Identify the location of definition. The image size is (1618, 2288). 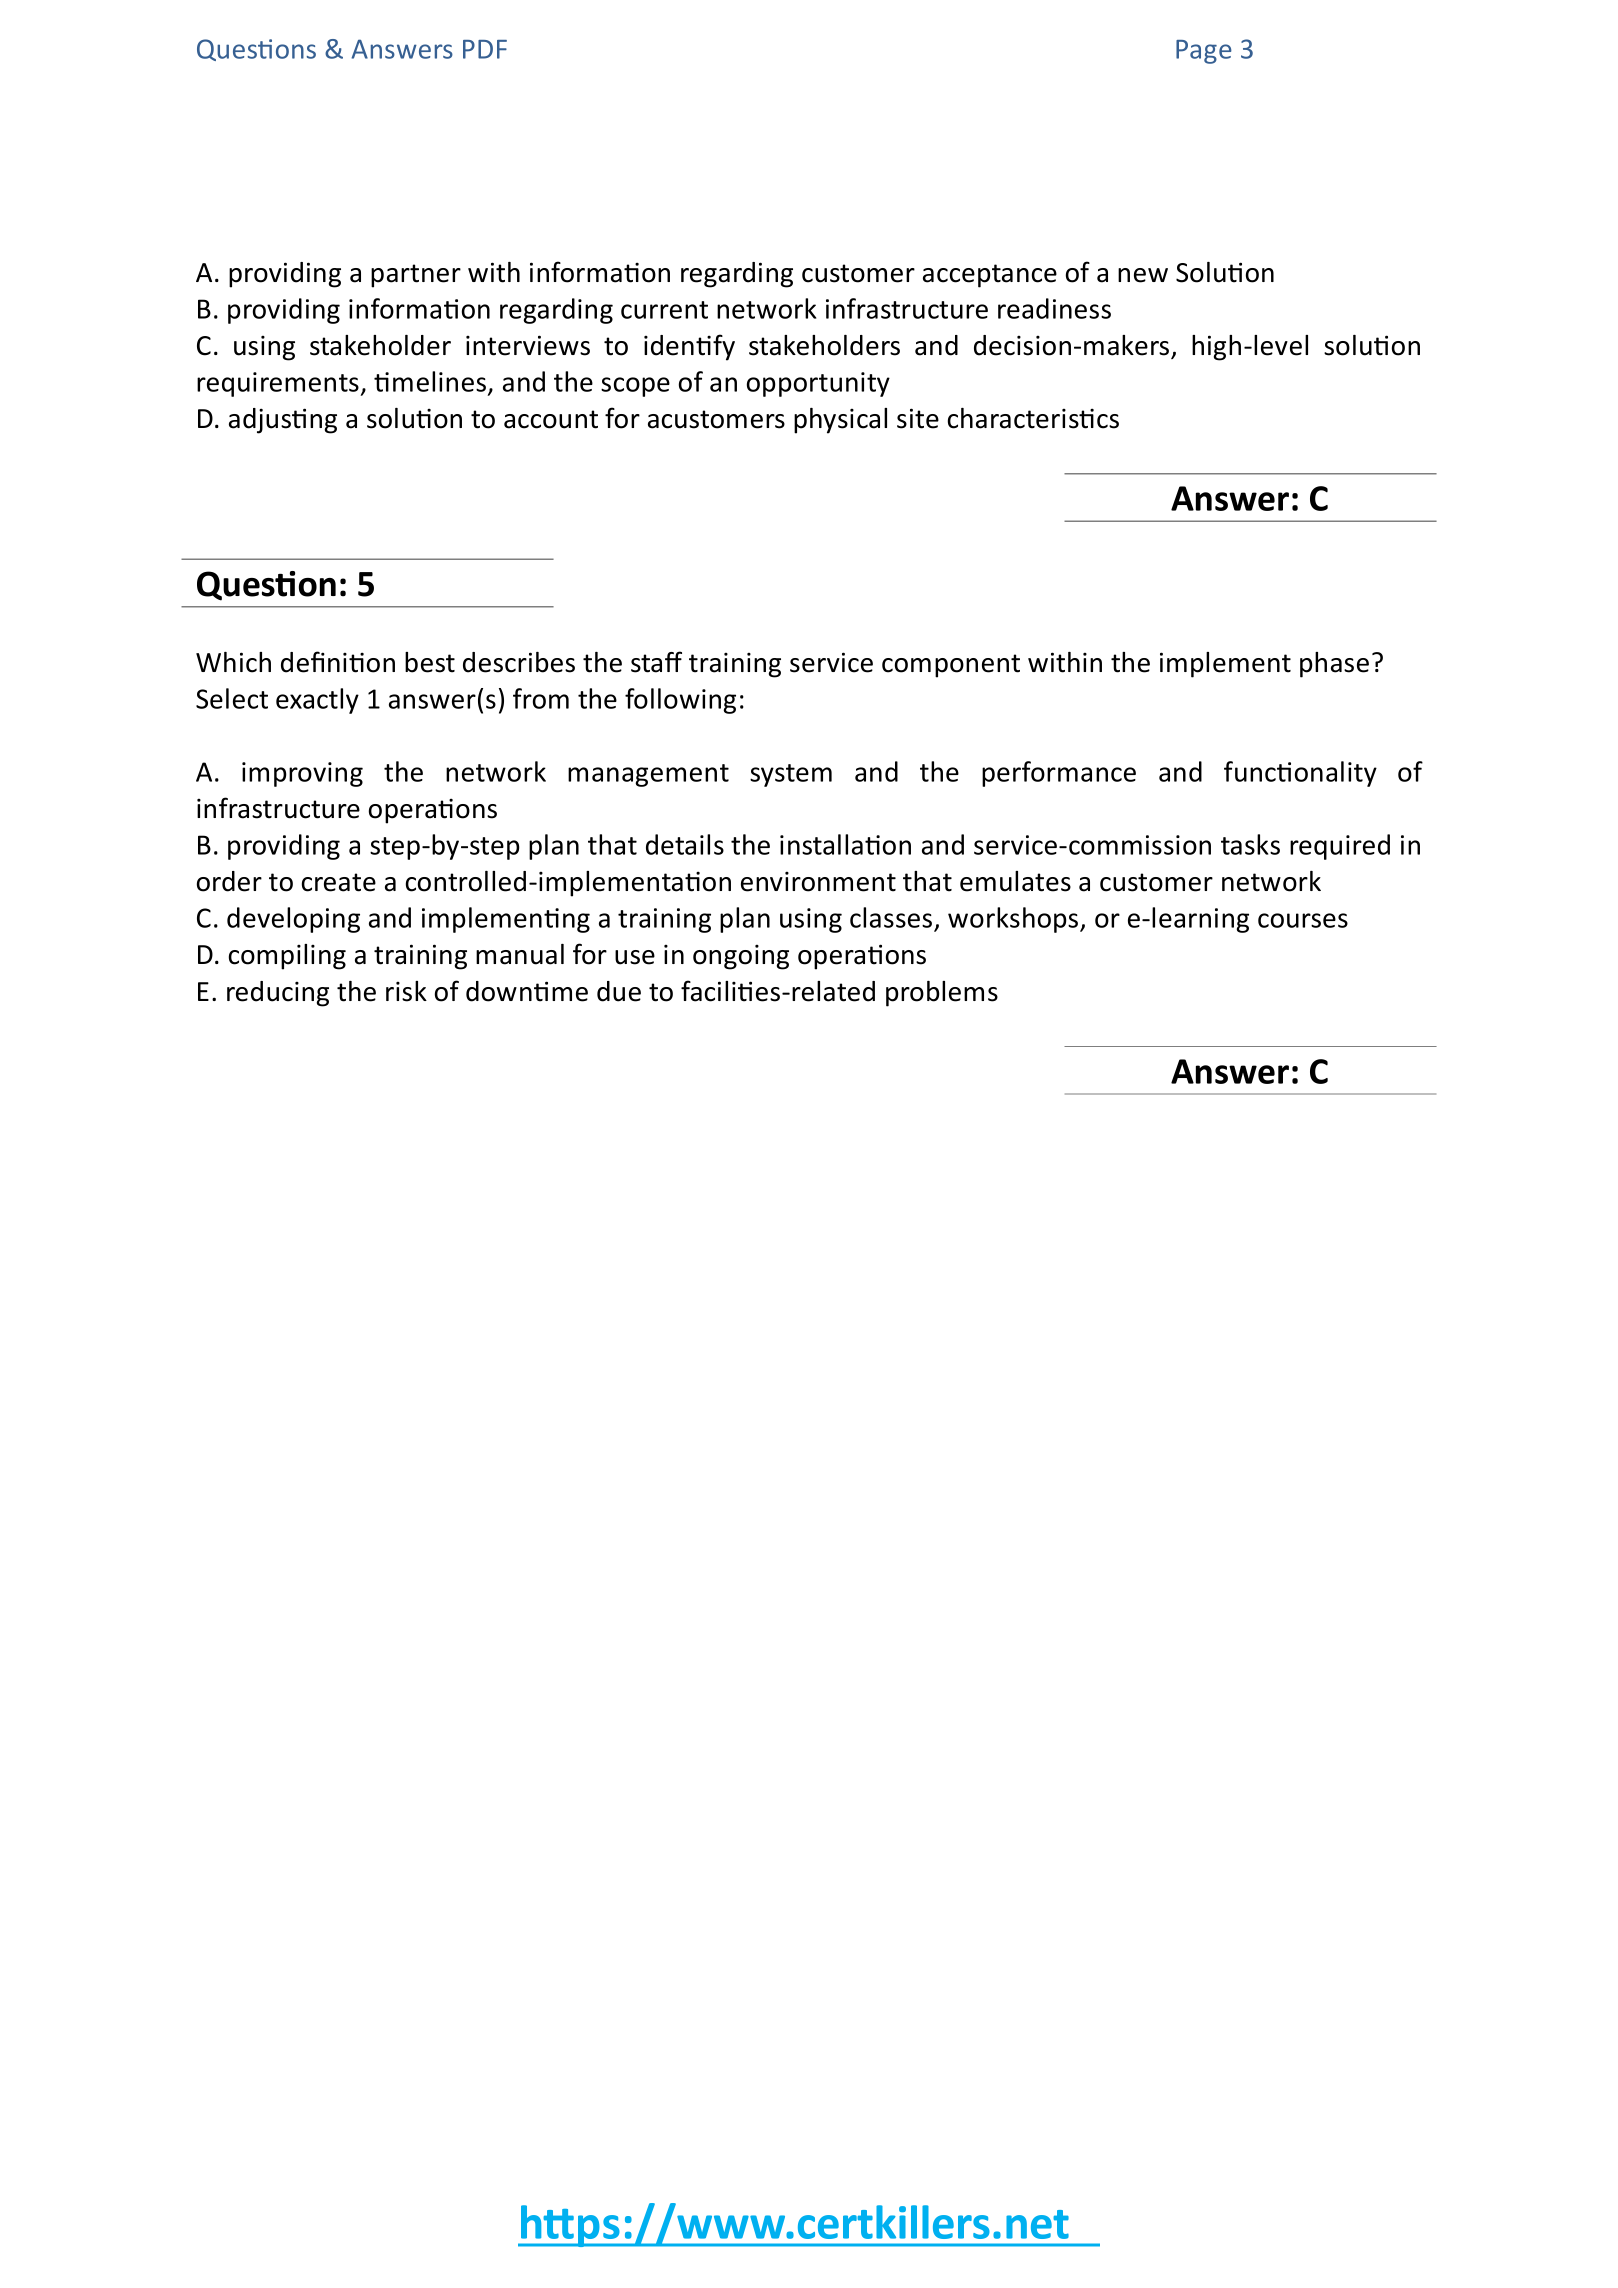
(338, 662).
